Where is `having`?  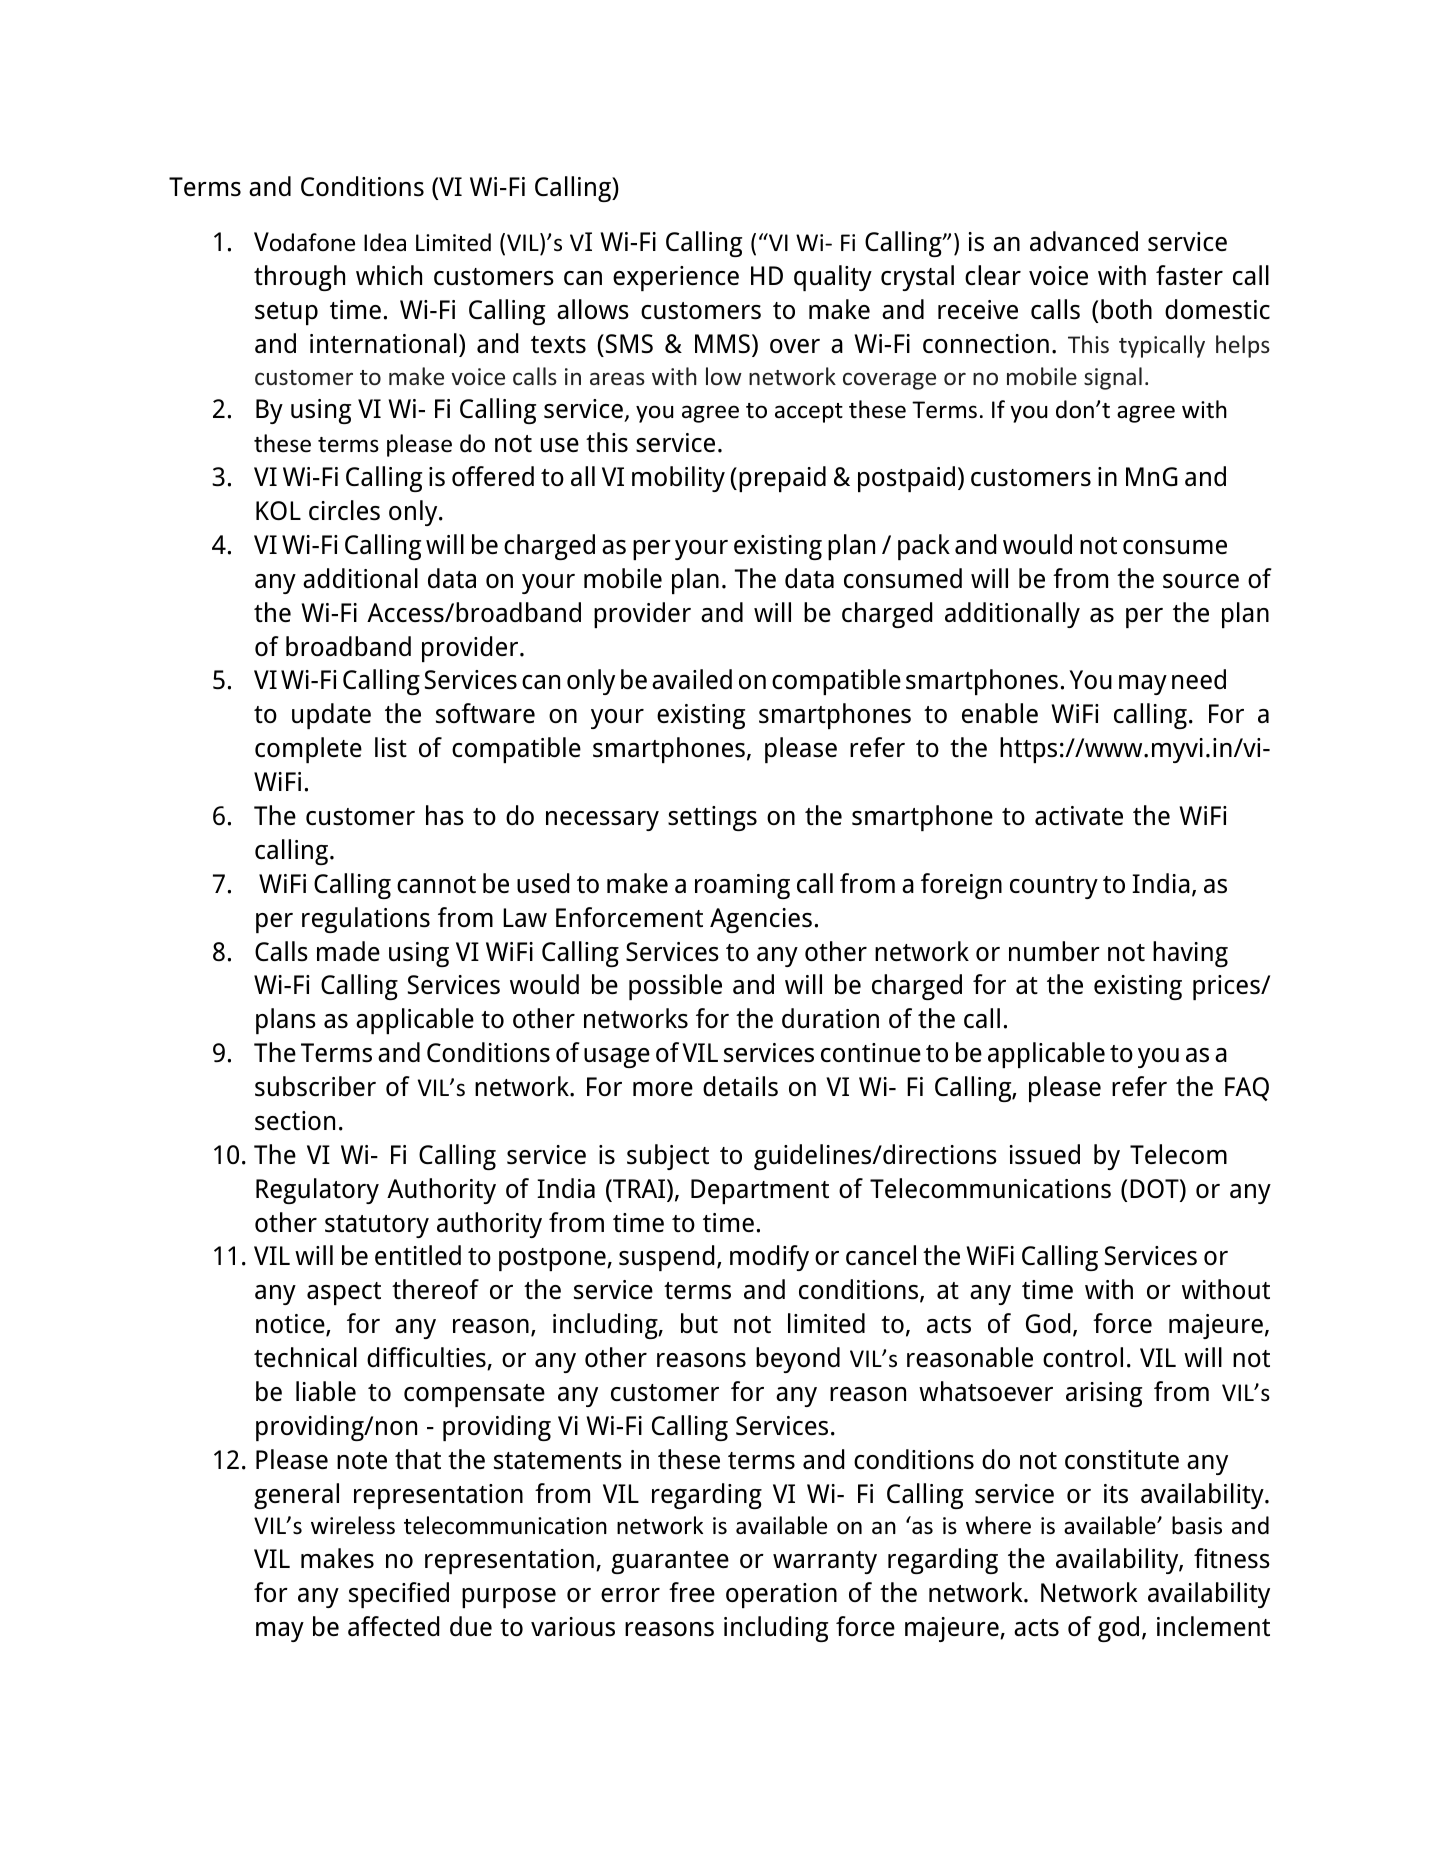
having is located at coordinates (1190, 954).
